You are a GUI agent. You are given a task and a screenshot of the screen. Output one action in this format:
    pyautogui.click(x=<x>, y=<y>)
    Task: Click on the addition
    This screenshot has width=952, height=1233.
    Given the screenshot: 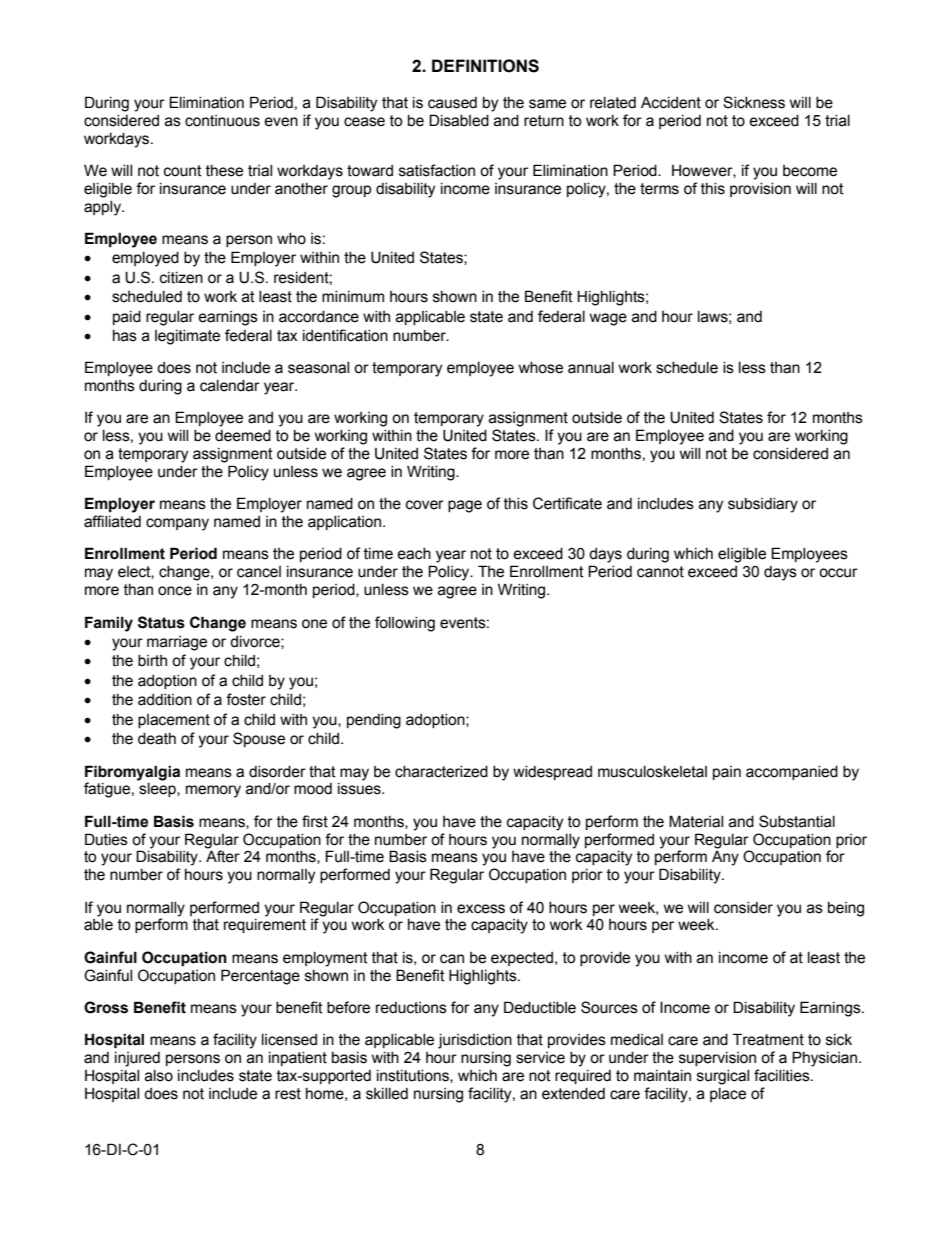 What is the action you would take?
    pyautogui.click(x=165, y=700)
